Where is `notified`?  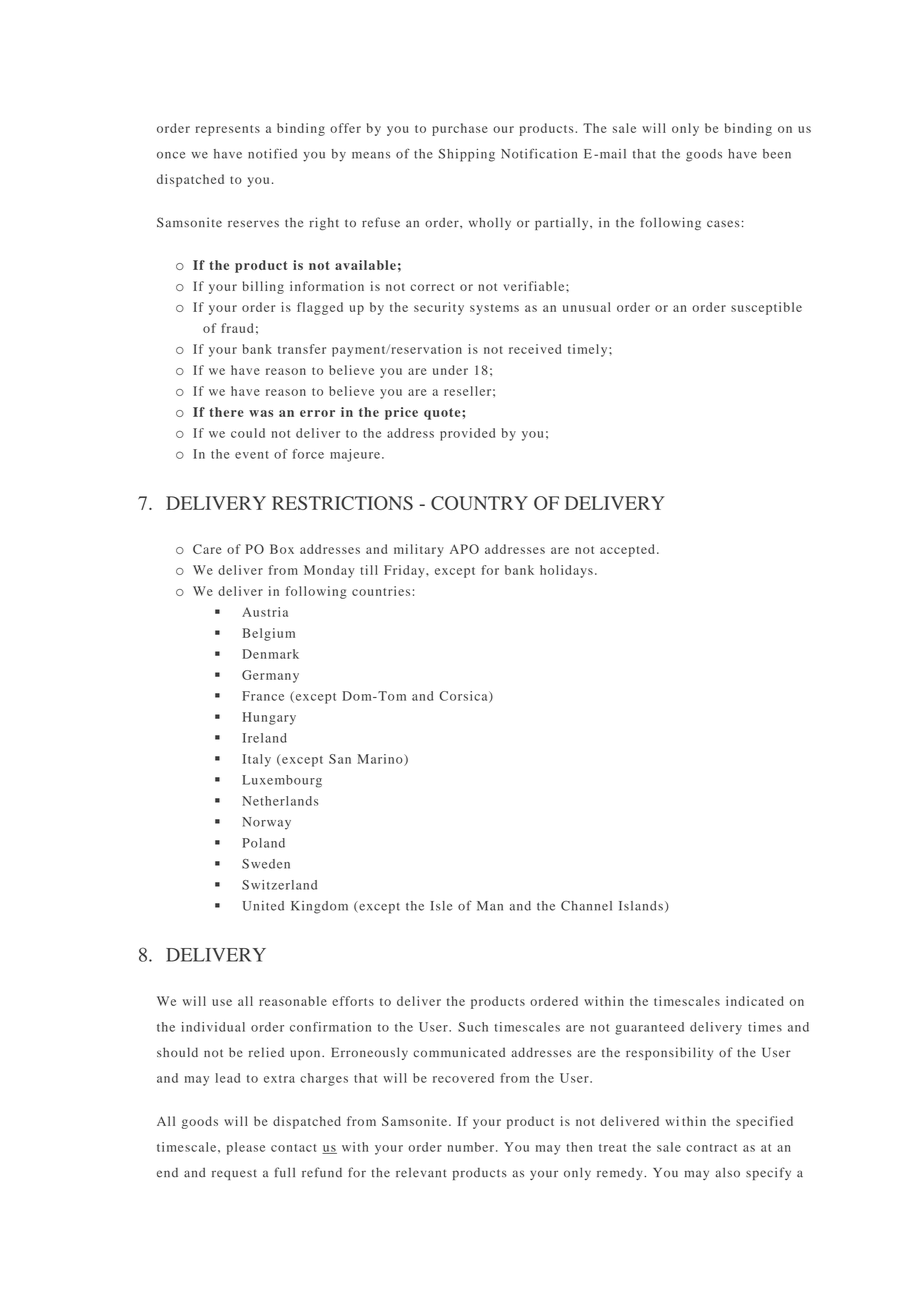
notified is located at coordinates (272, 153).
